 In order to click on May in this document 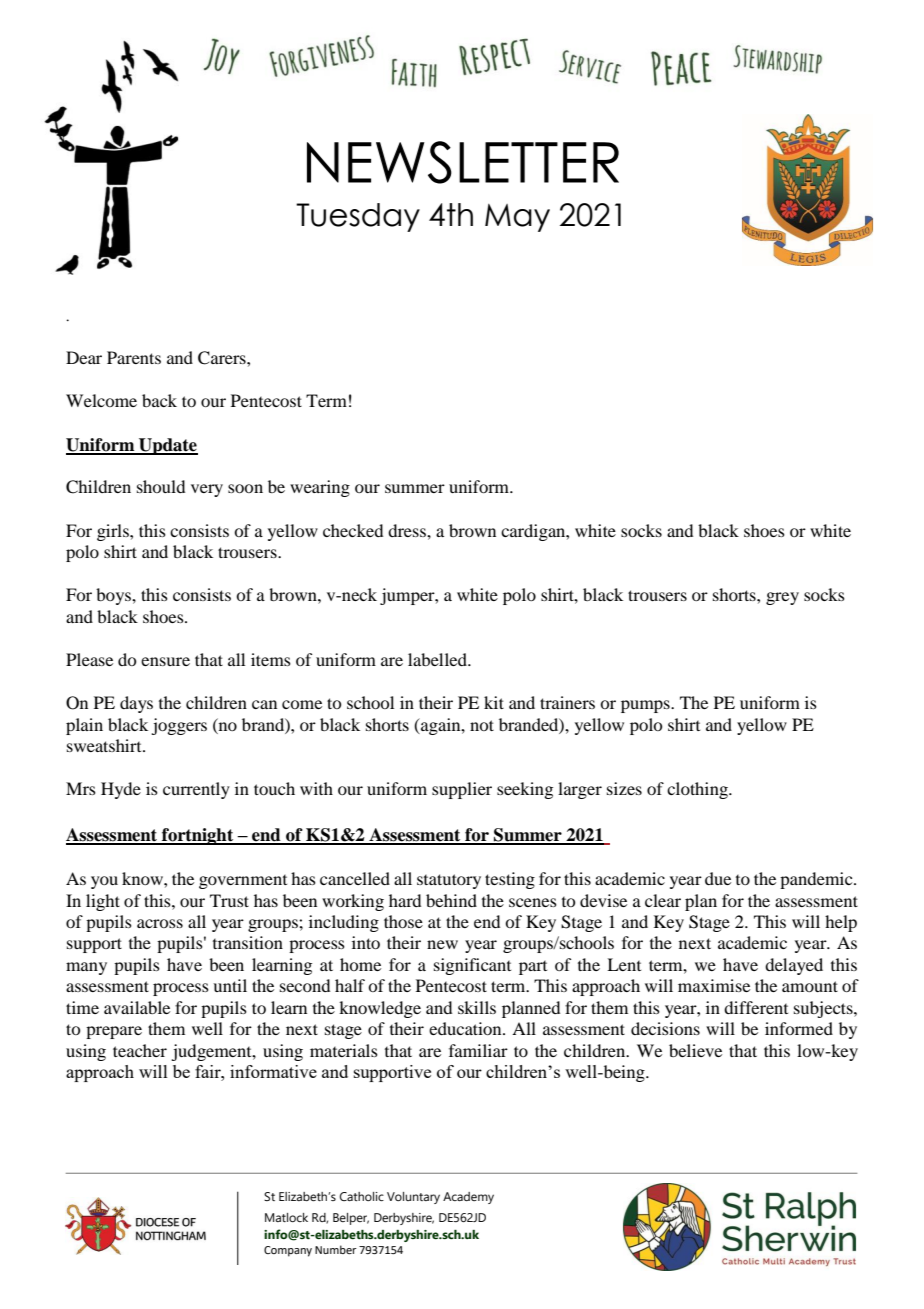, I will do `click(517, 218)`.
